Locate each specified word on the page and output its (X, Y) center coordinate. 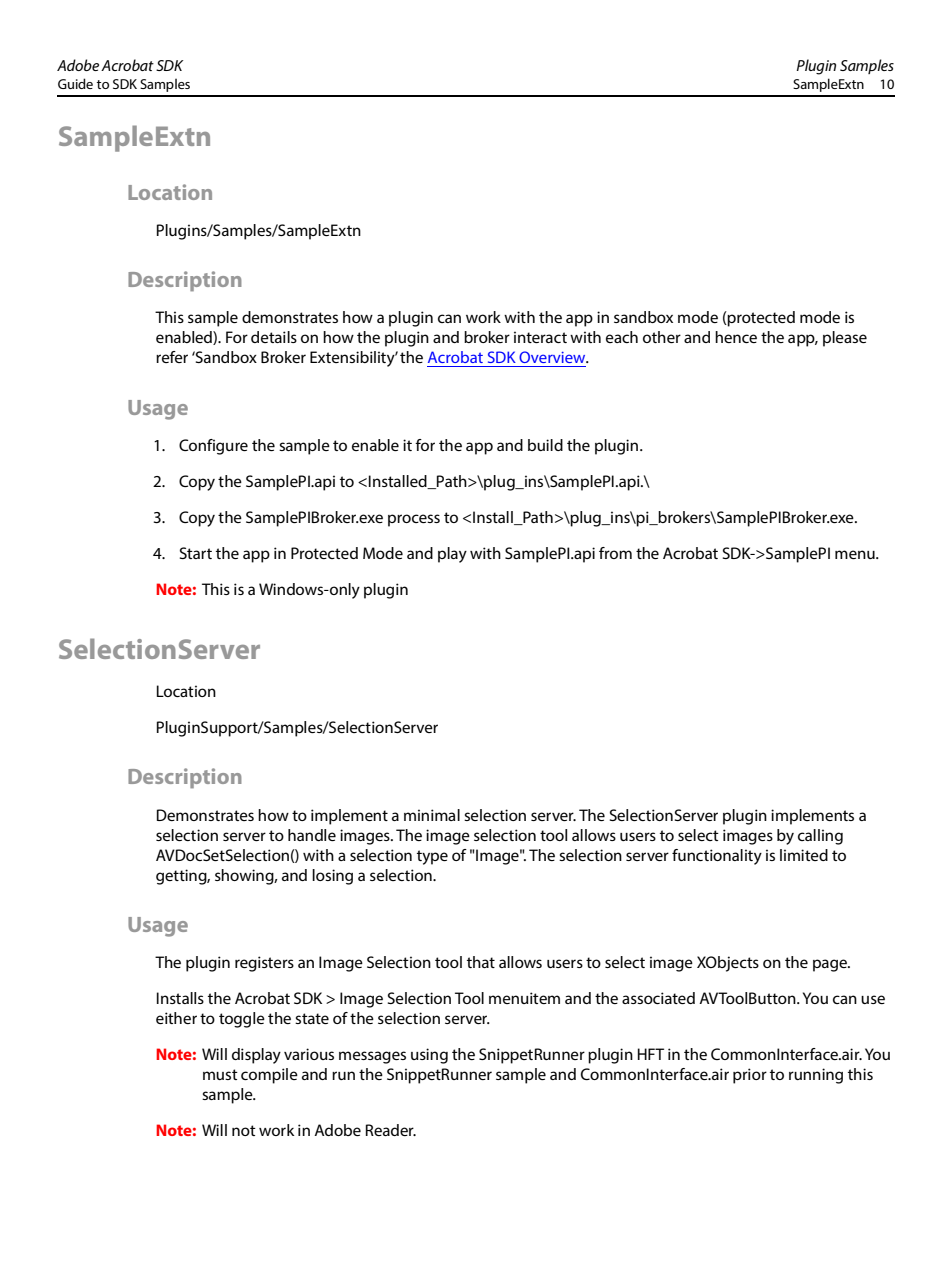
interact (540, 337)
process (414, 520)
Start (196, 553)
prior (750, 1076)
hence (736, 337)
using (429, 1056)
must (220, 1074)
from (615, 553)
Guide (75, 83)
